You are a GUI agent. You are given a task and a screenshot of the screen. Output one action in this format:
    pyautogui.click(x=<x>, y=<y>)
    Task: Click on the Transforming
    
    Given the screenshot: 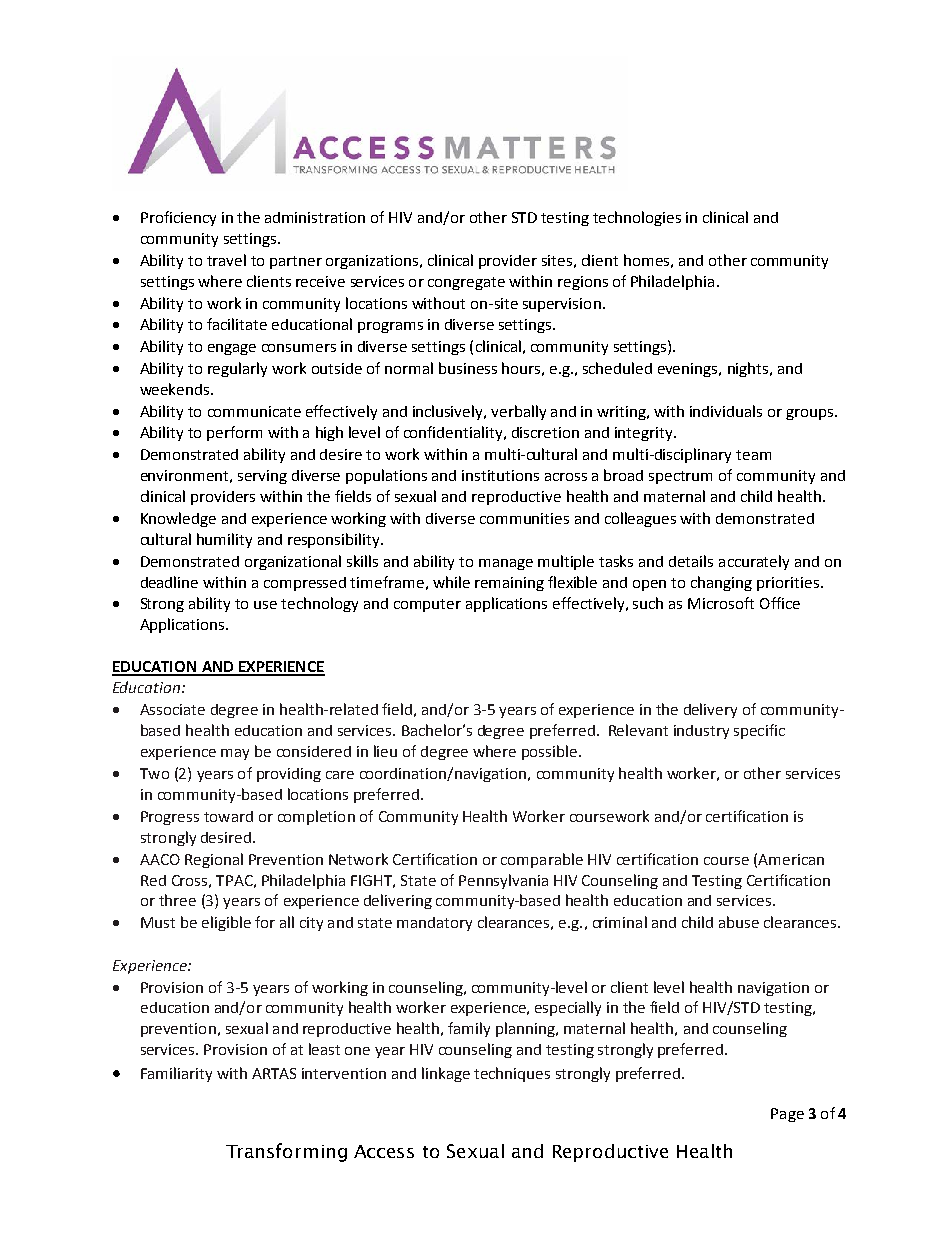 What is the action you would take?
    pyautogui.click(x=286, y=1152)
